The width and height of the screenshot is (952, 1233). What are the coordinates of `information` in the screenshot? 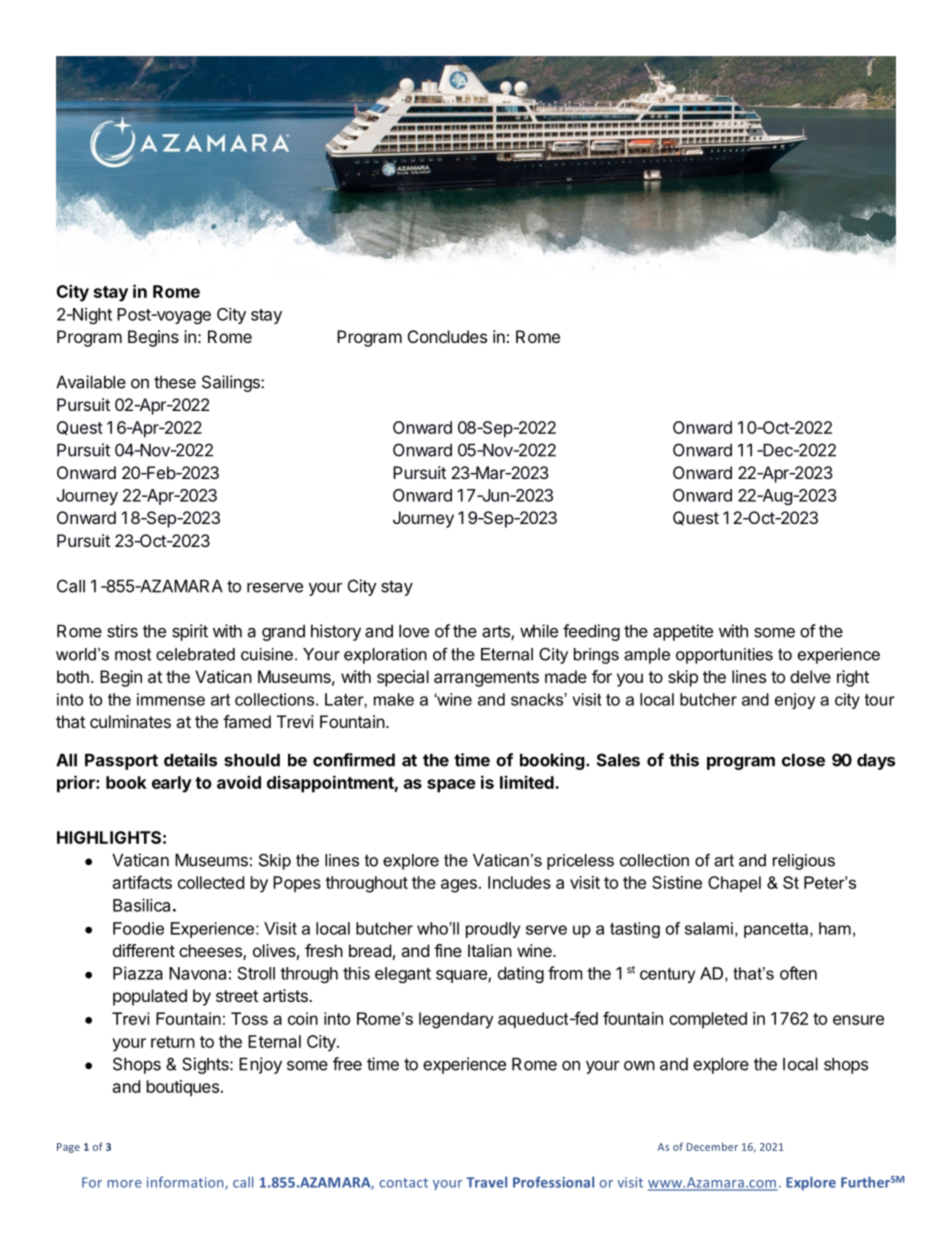 It's located at (186, 1183).
